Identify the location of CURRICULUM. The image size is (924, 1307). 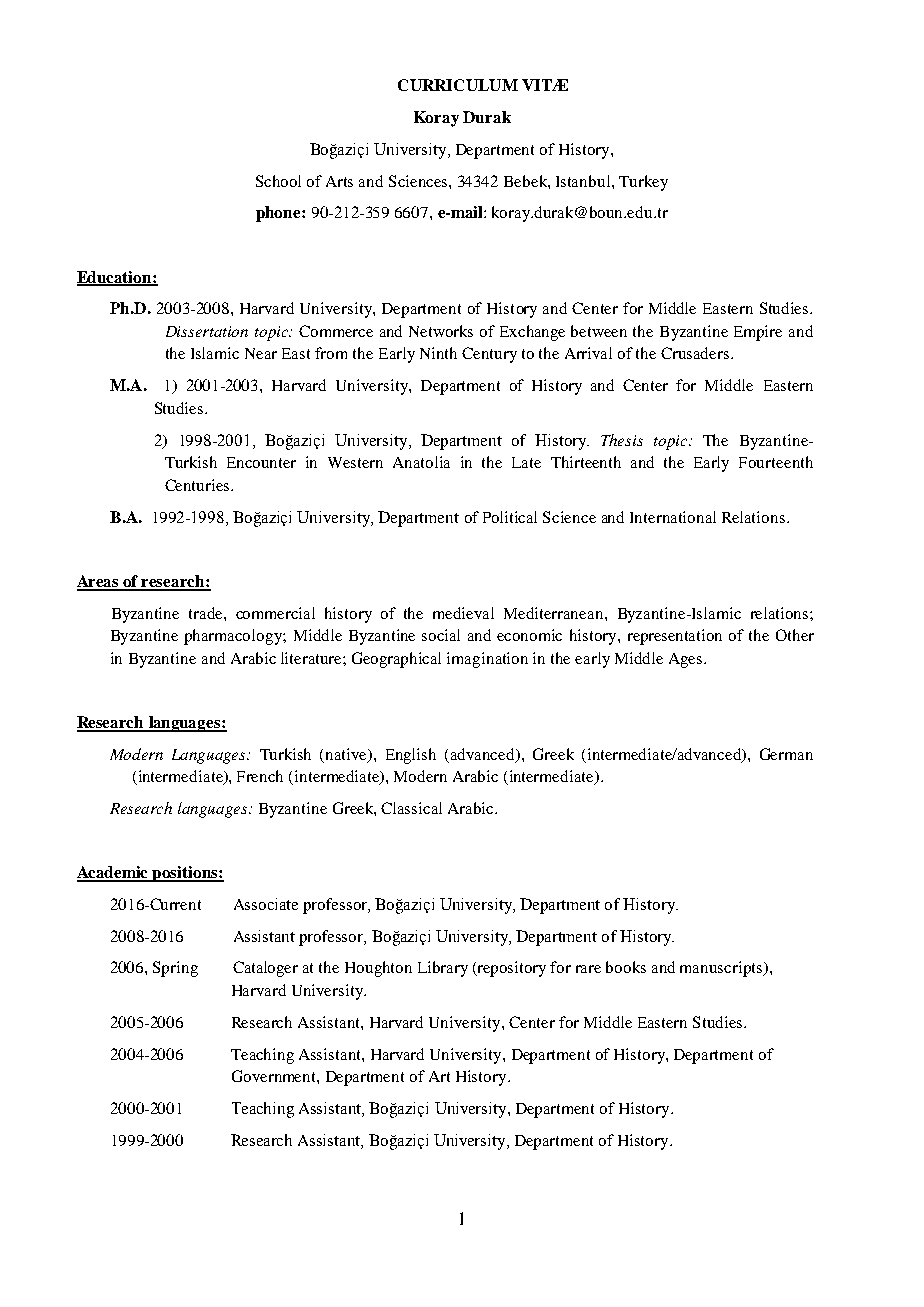
(458, 85).
